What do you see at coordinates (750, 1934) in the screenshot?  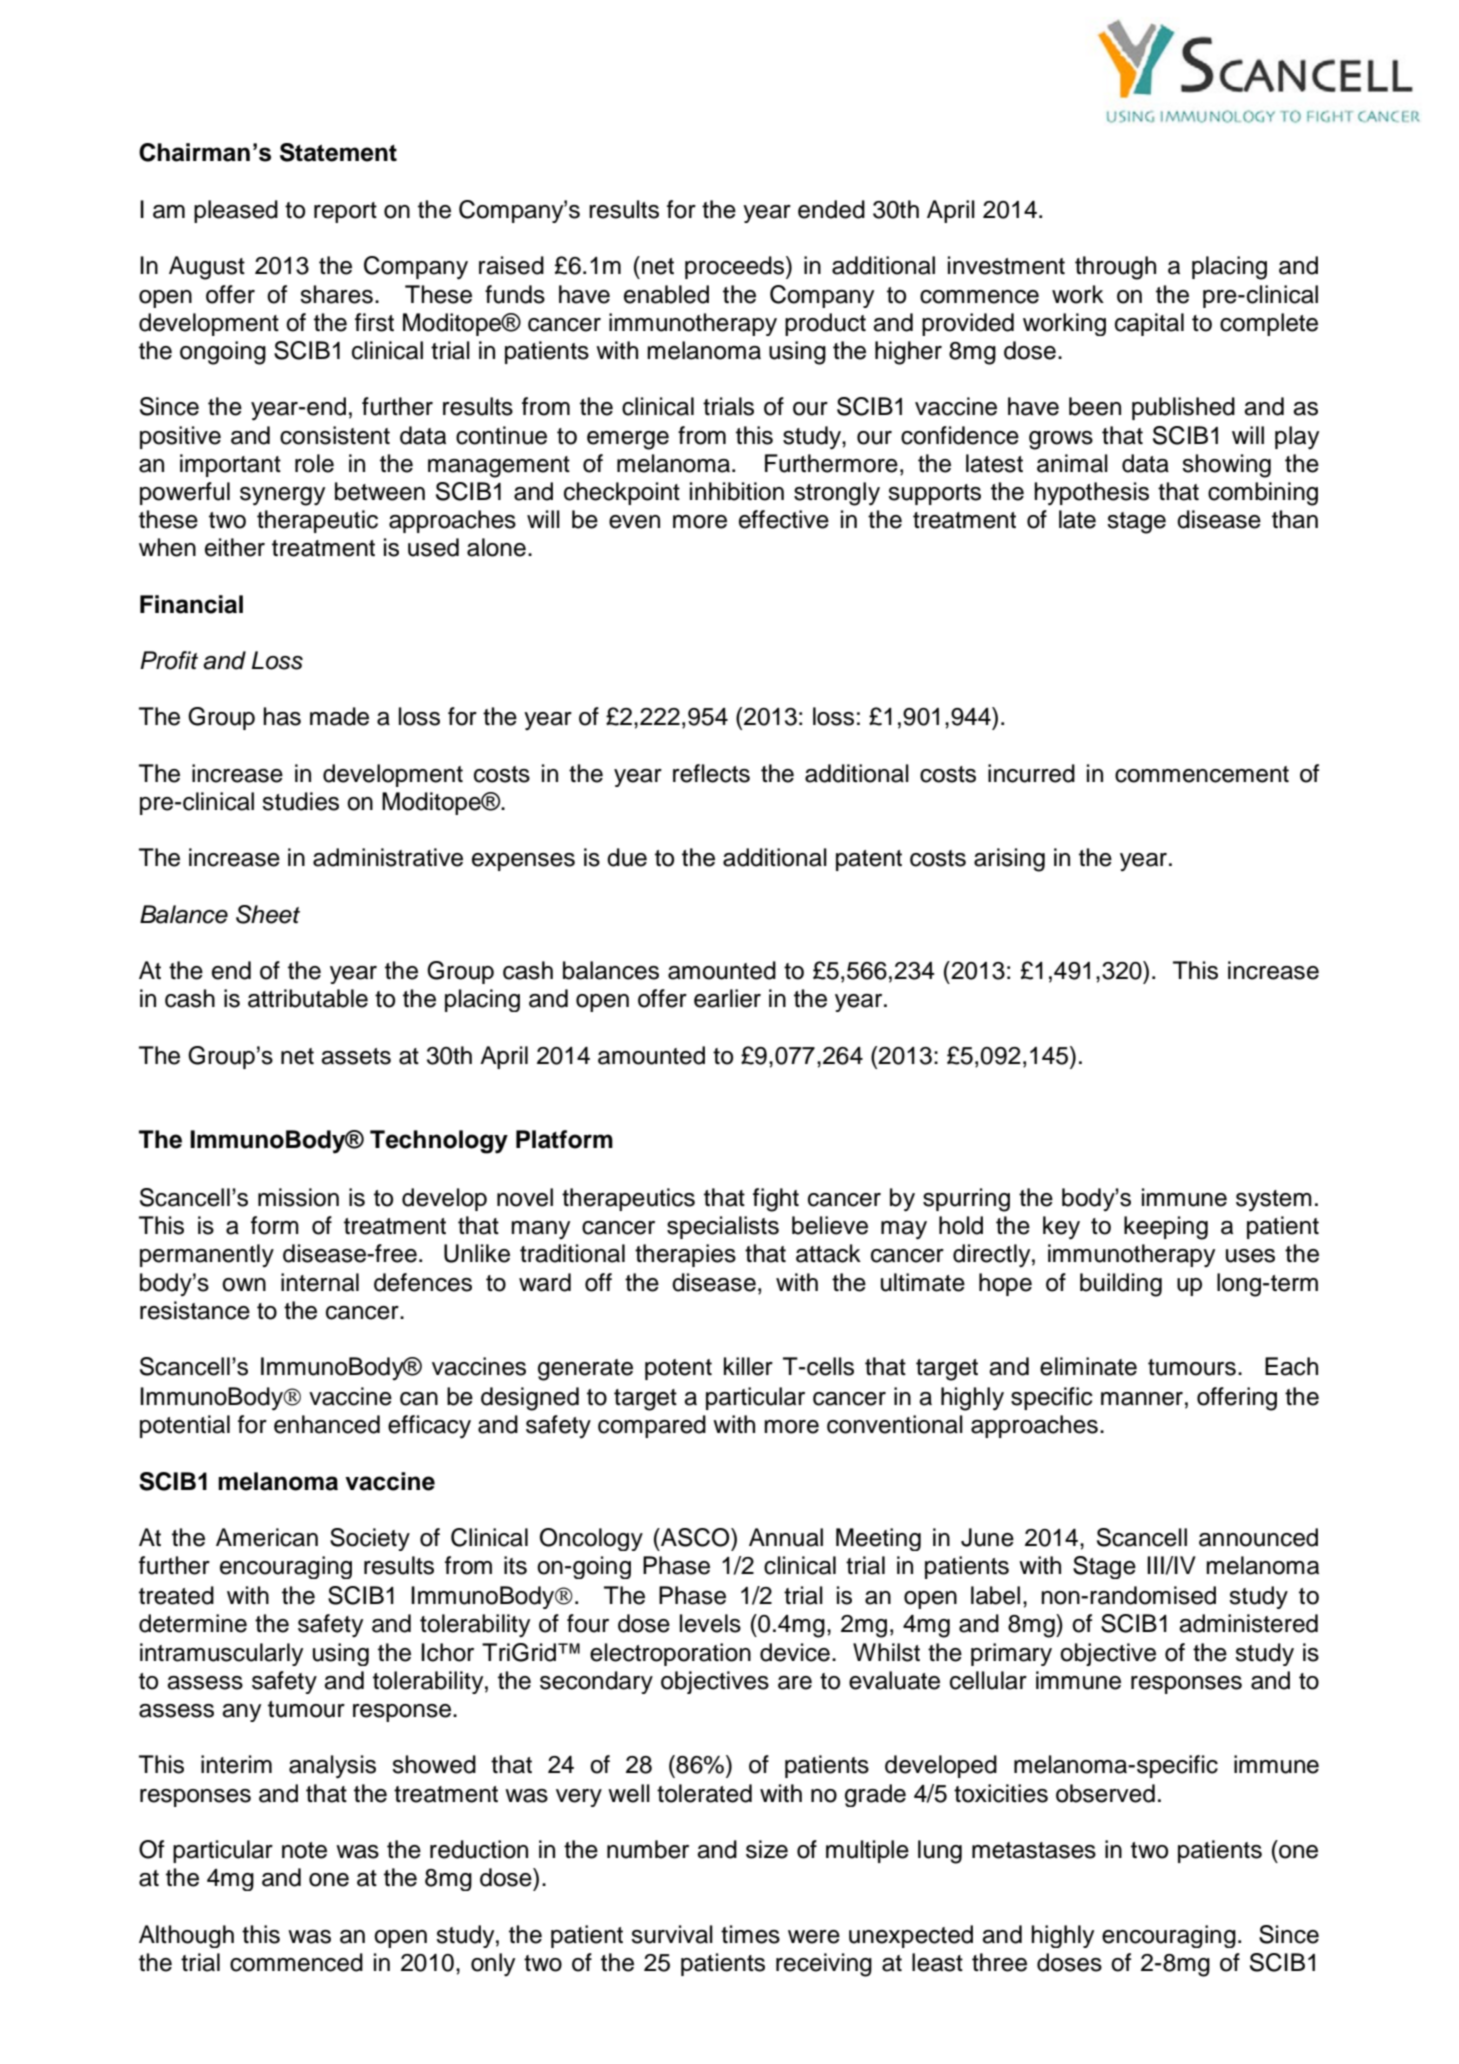 I see `times` at bounding box center [750, 1934].
